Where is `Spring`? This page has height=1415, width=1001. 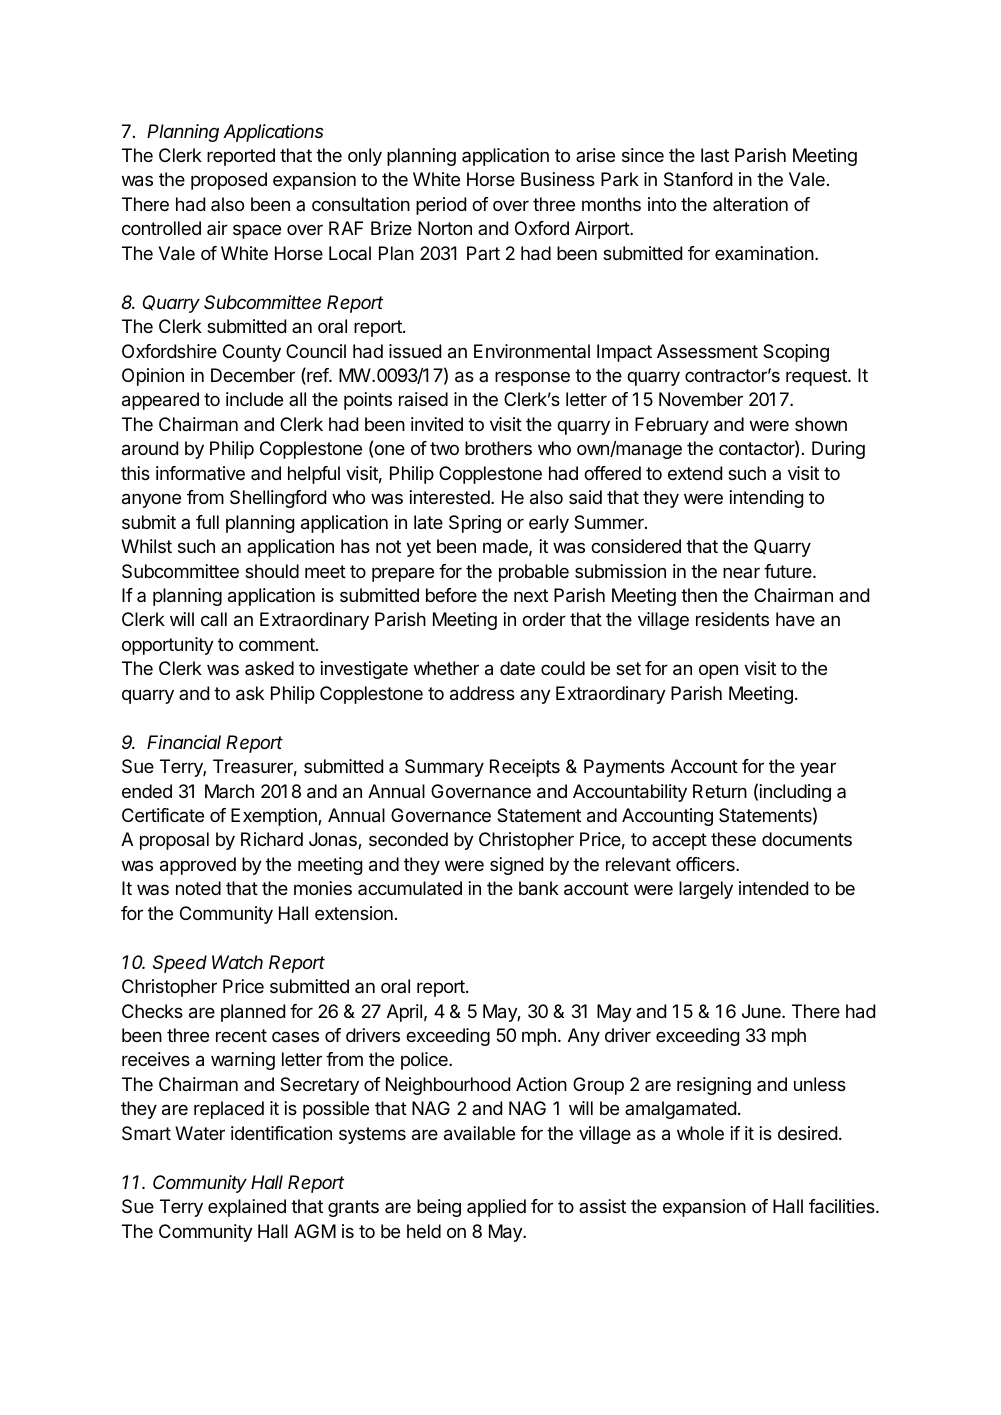
Spring is located at coordinates (475, 524).
